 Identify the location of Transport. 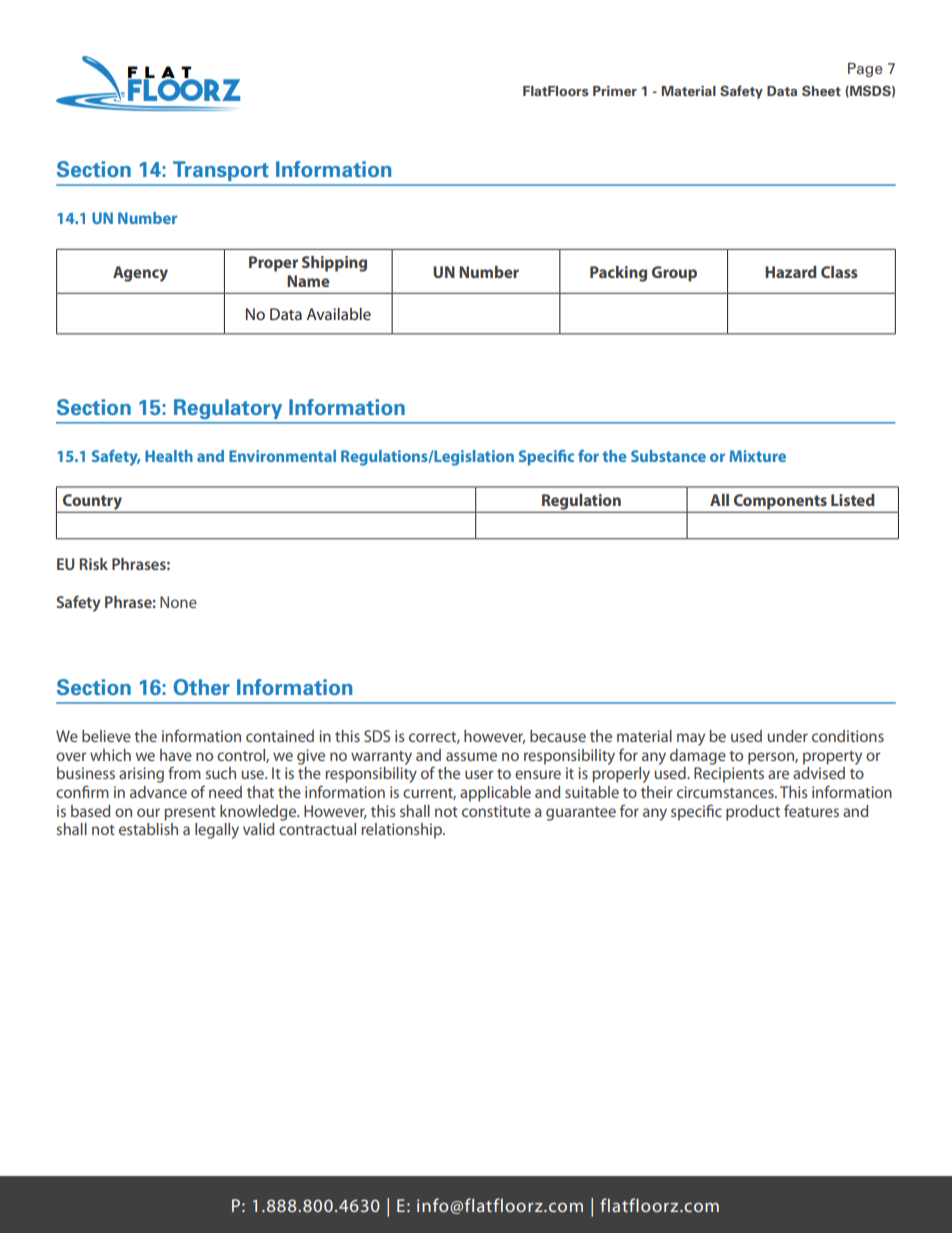
(220, 171).
